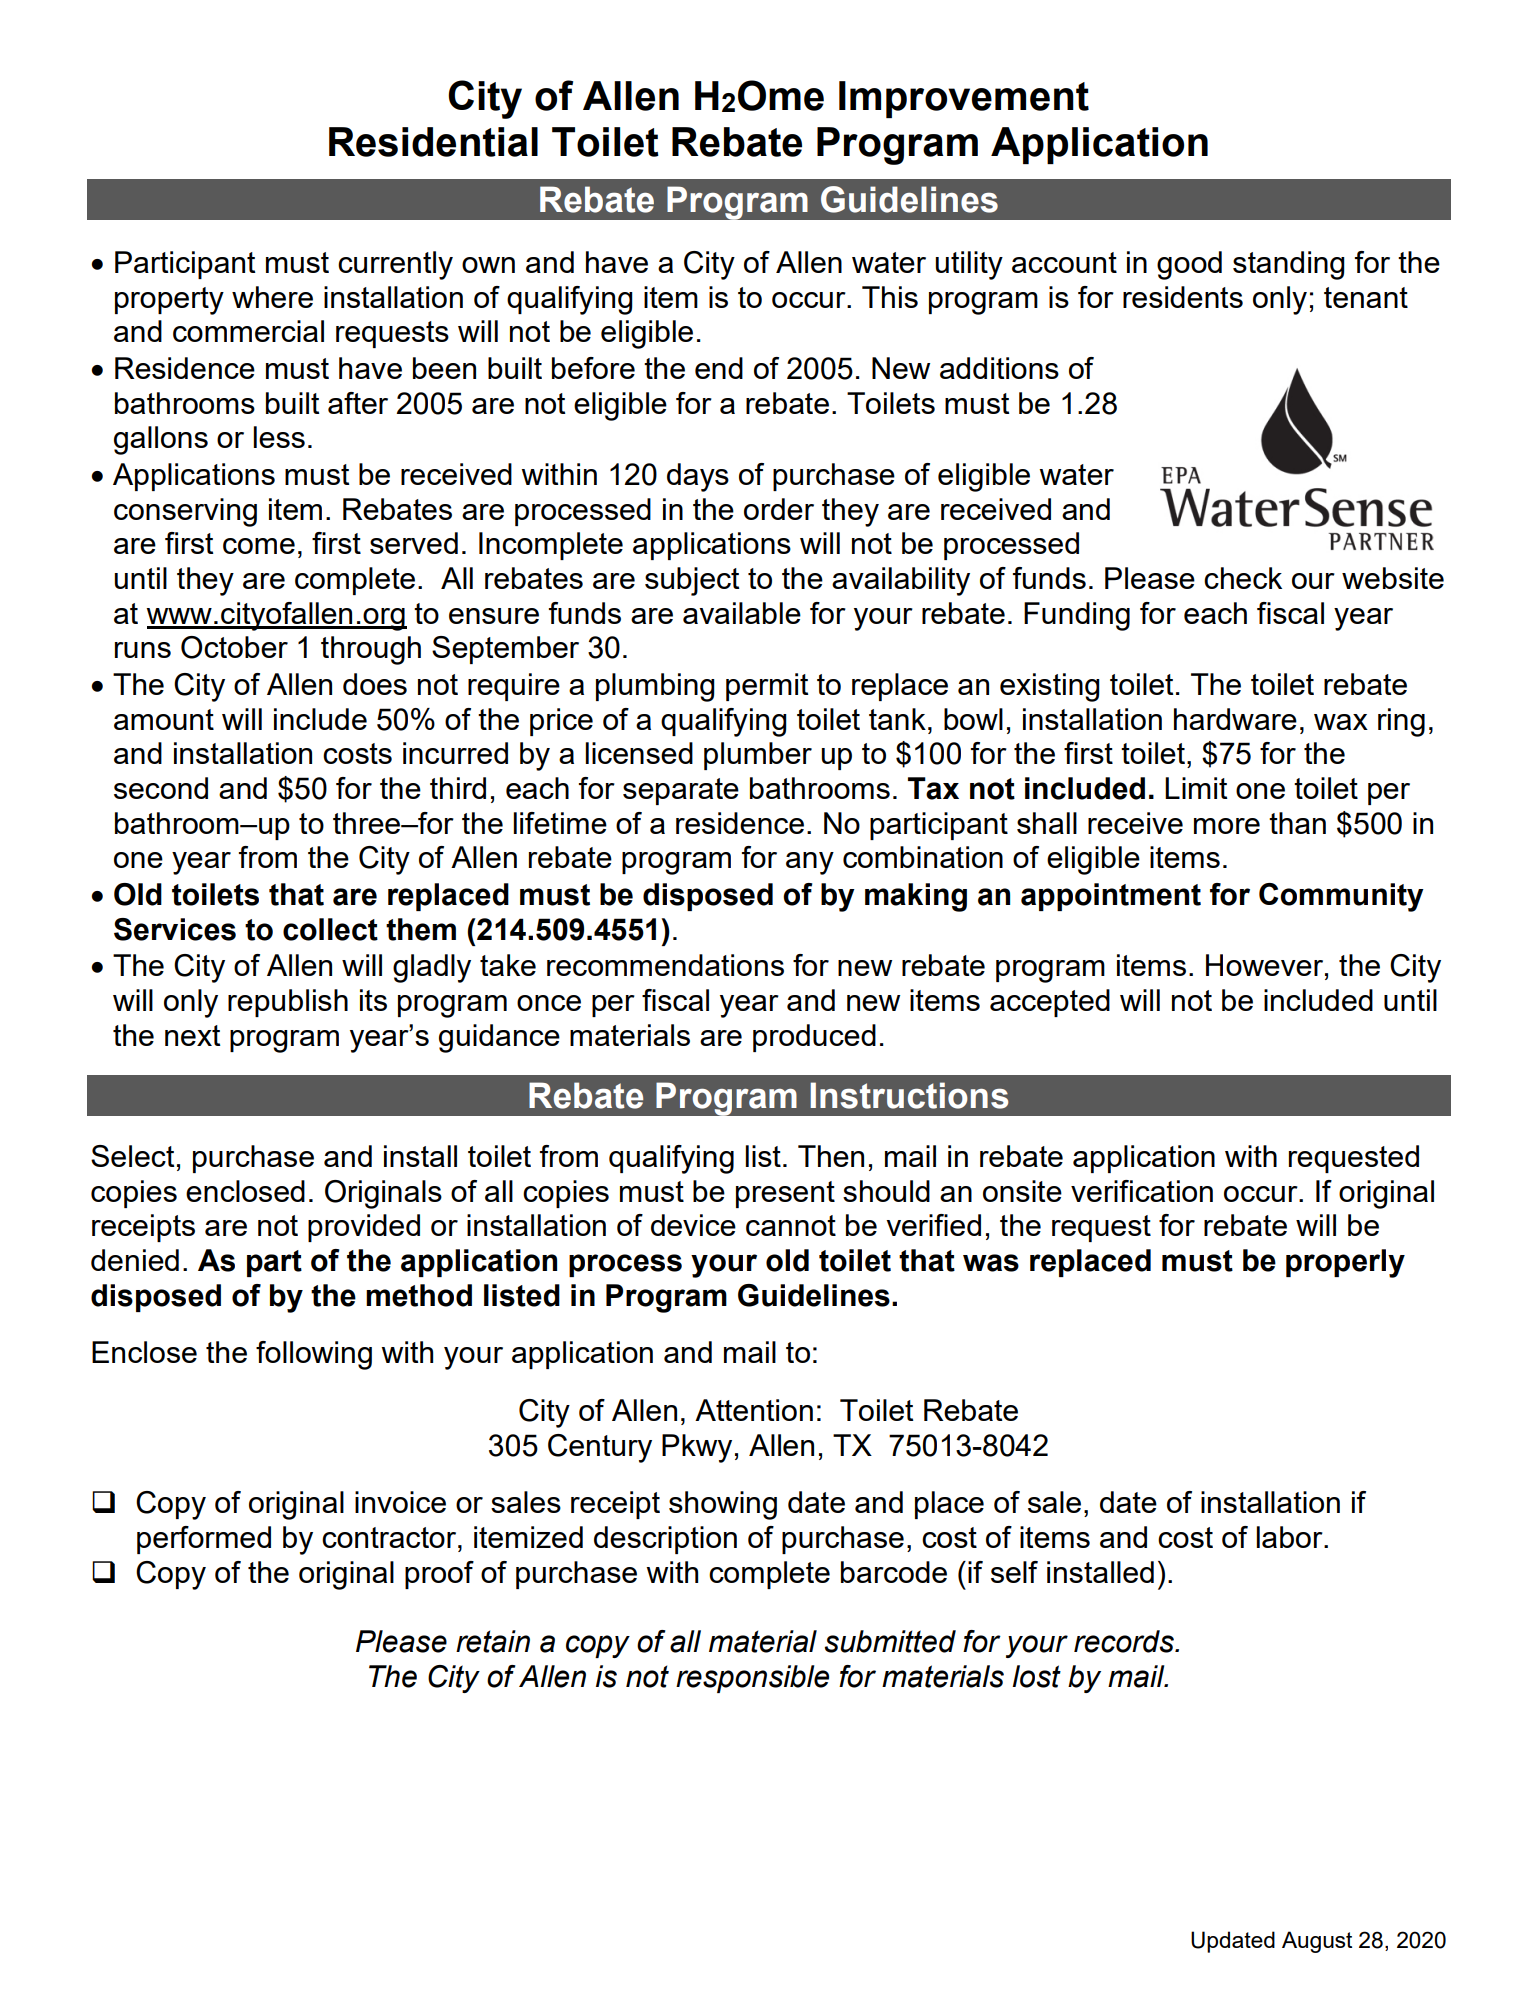  What do you see at coordinates (758, 756) in the page?
I see `plumber` at bounding box center [758, 756].
